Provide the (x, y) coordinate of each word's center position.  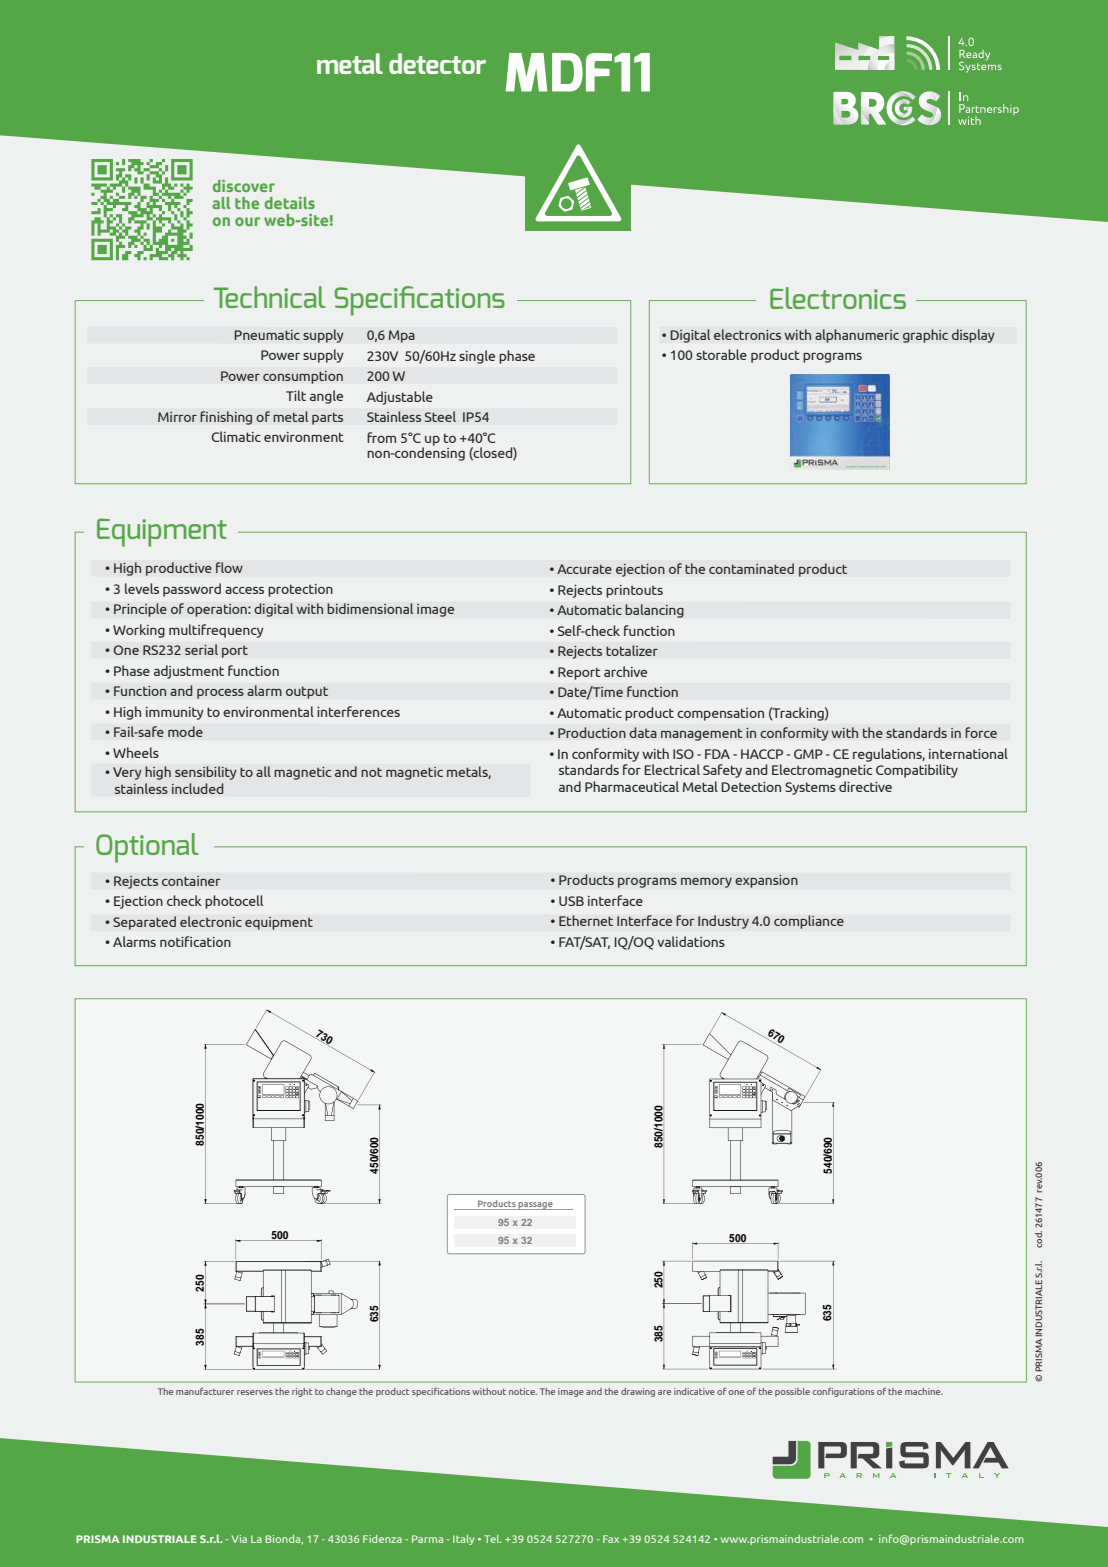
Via (239, 1539)
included (197, 788)
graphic (925, 336)
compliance (809, 922)
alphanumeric (857, 336)
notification (195, 941)
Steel (440, 416)
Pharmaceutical (632, 786)
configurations (843, 1392)
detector (437, 63)
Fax (611, 1539)
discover (244, 186)
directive (865, 786)
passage (536, 1206)
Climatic (236, 436)
